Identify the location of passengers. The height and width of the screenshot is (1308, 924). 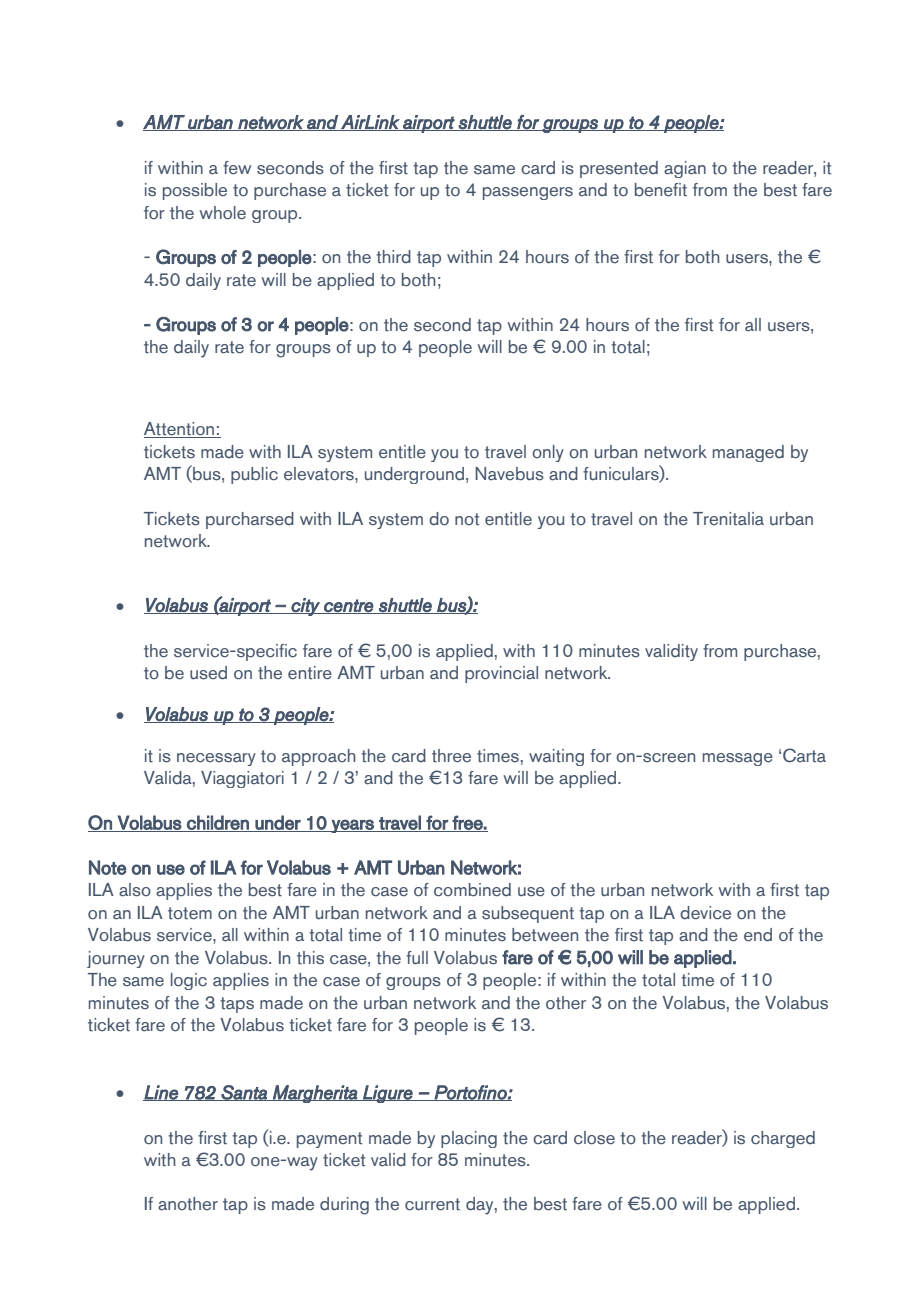
(528, 193).
